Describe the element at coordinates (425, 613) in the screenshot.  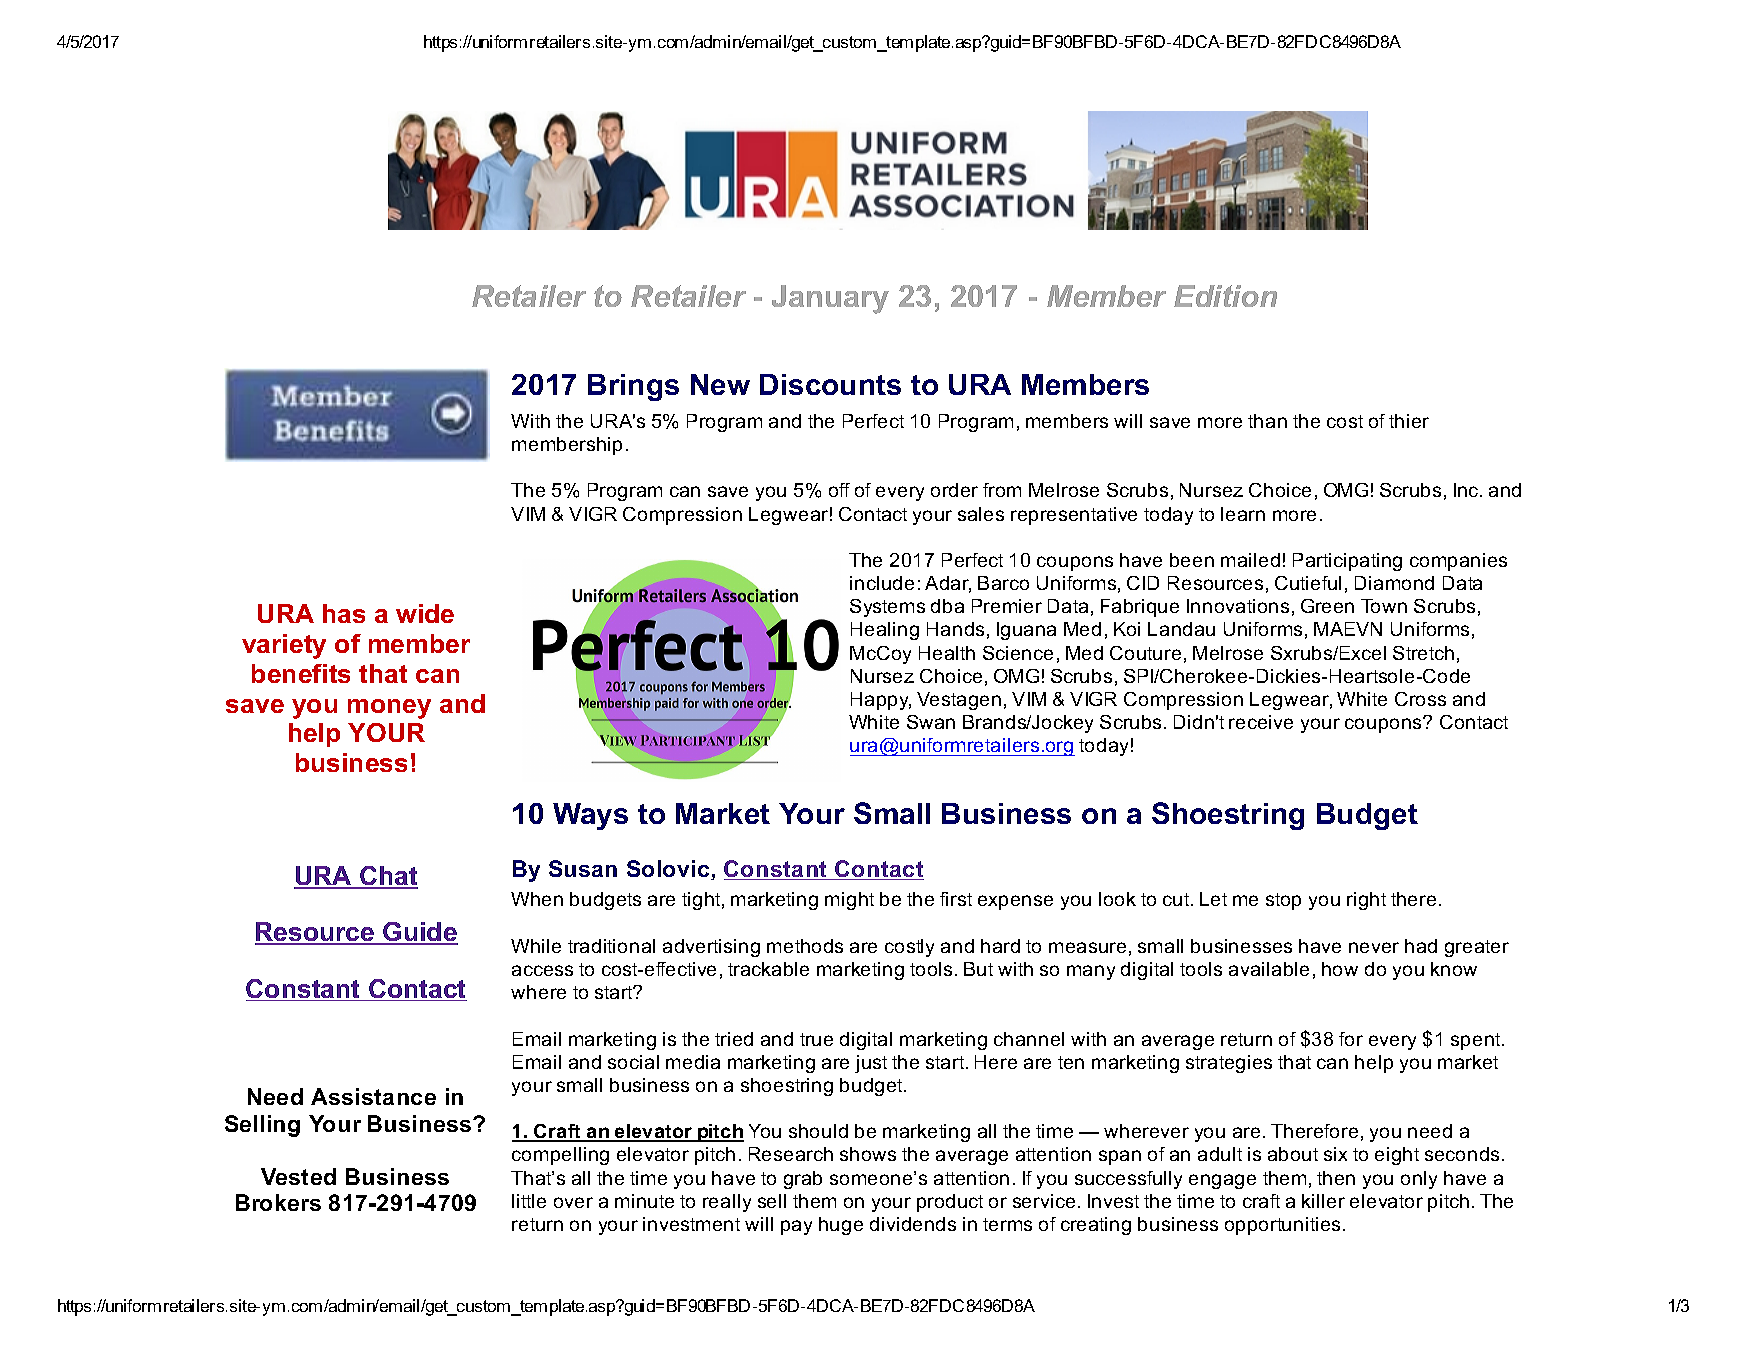
I see `wide` at that location.
